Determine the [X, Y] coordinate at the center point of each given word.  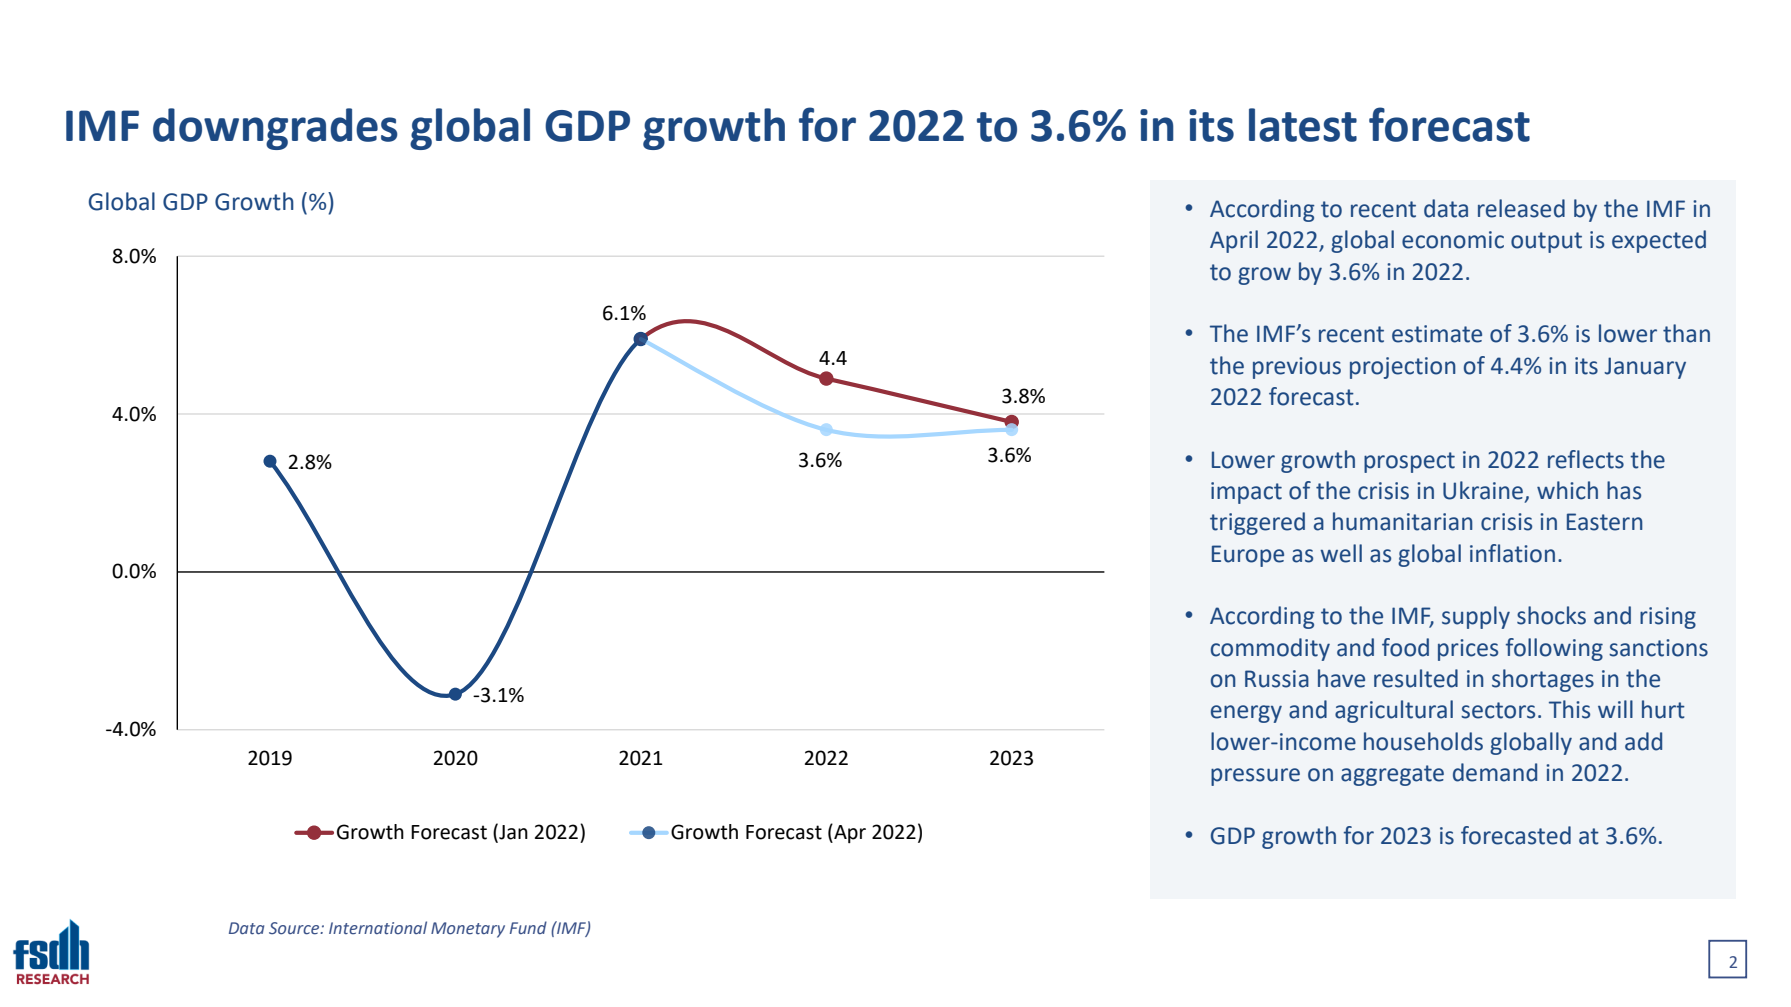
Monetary [468, 930]
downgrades [275, 129]
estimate [1437, 334]
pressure [1255, 777]
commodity [1270, 649]
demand [1495, 772]
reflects [1586, 459]
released [1521, 208]
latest [1303, 125]
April [1234, 241]
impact [1246, 493]
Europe [1248, 556]
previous [1297, 368]
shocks [1551, 615]
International [378, 928]
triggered [1257, 523]
